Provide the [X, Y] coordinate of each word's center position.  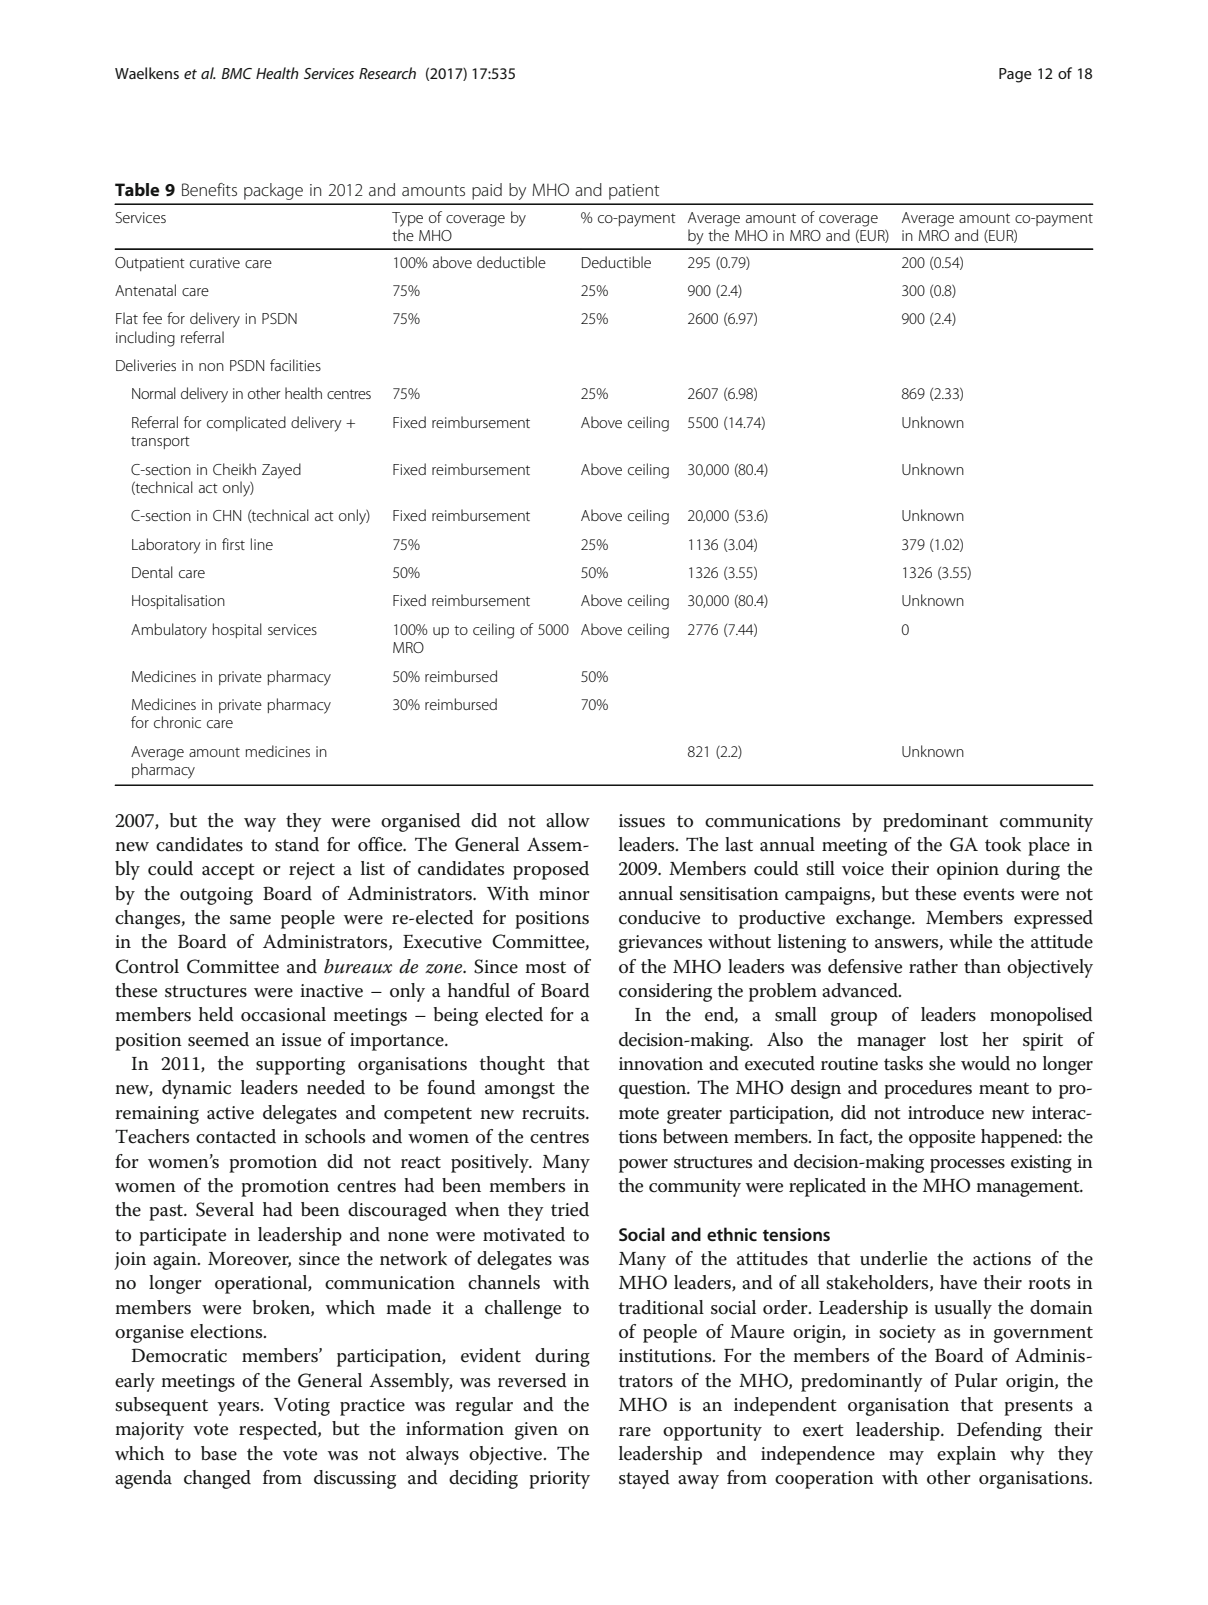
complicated [246, 423]
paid [487, 191]
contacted [236, 1136]
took [1003, 844]
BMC [237, 73]
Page [1015, 75]
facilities [295, 365]
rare [635, 1432]
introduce [946, 1112]
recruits [554, 1113]
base [219, 1453]
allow [568, 820]
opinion [968, 871]
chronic [177, 722]
